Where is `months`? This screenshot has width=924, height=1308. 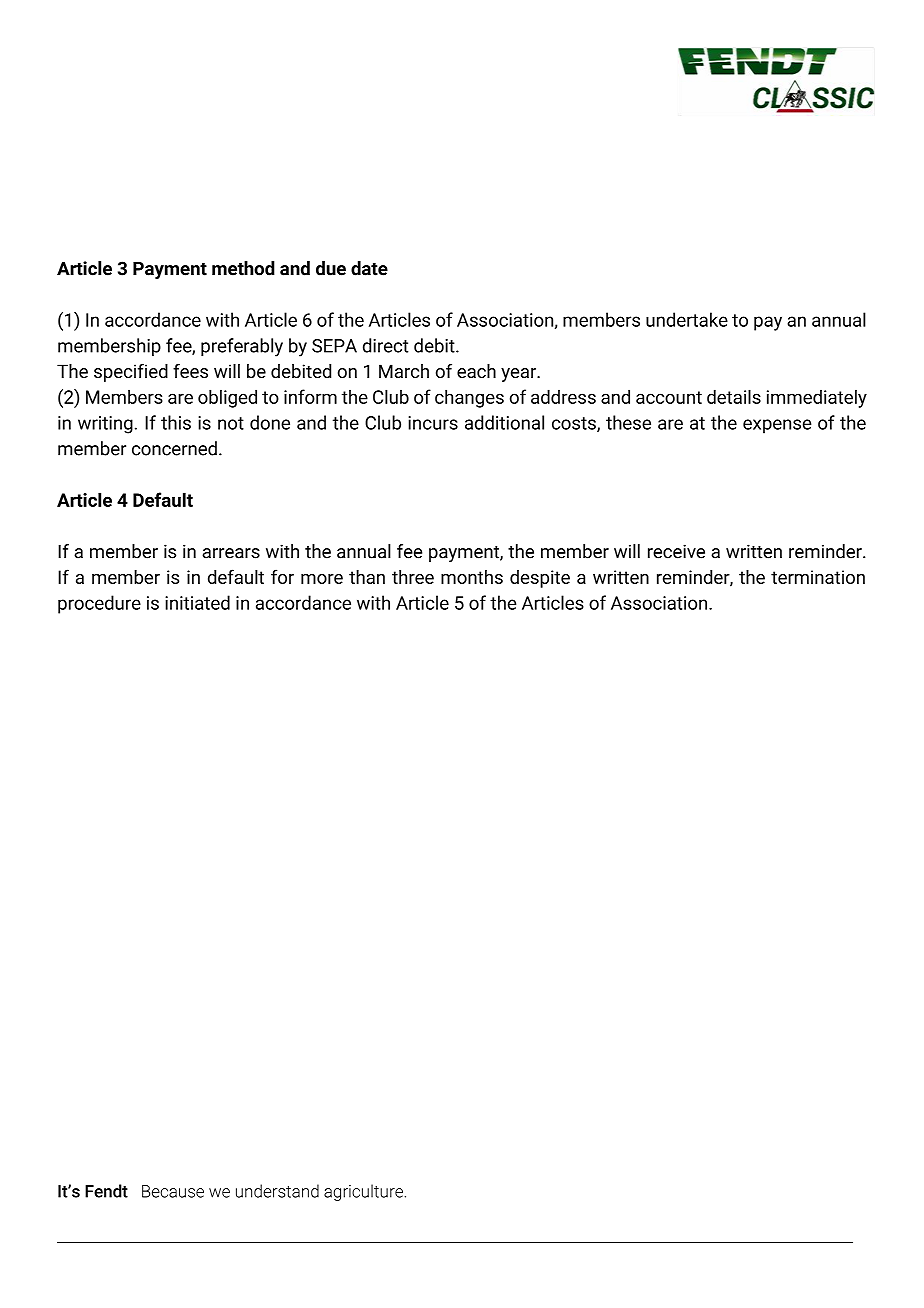
months is located at coordinates (472, 577).
